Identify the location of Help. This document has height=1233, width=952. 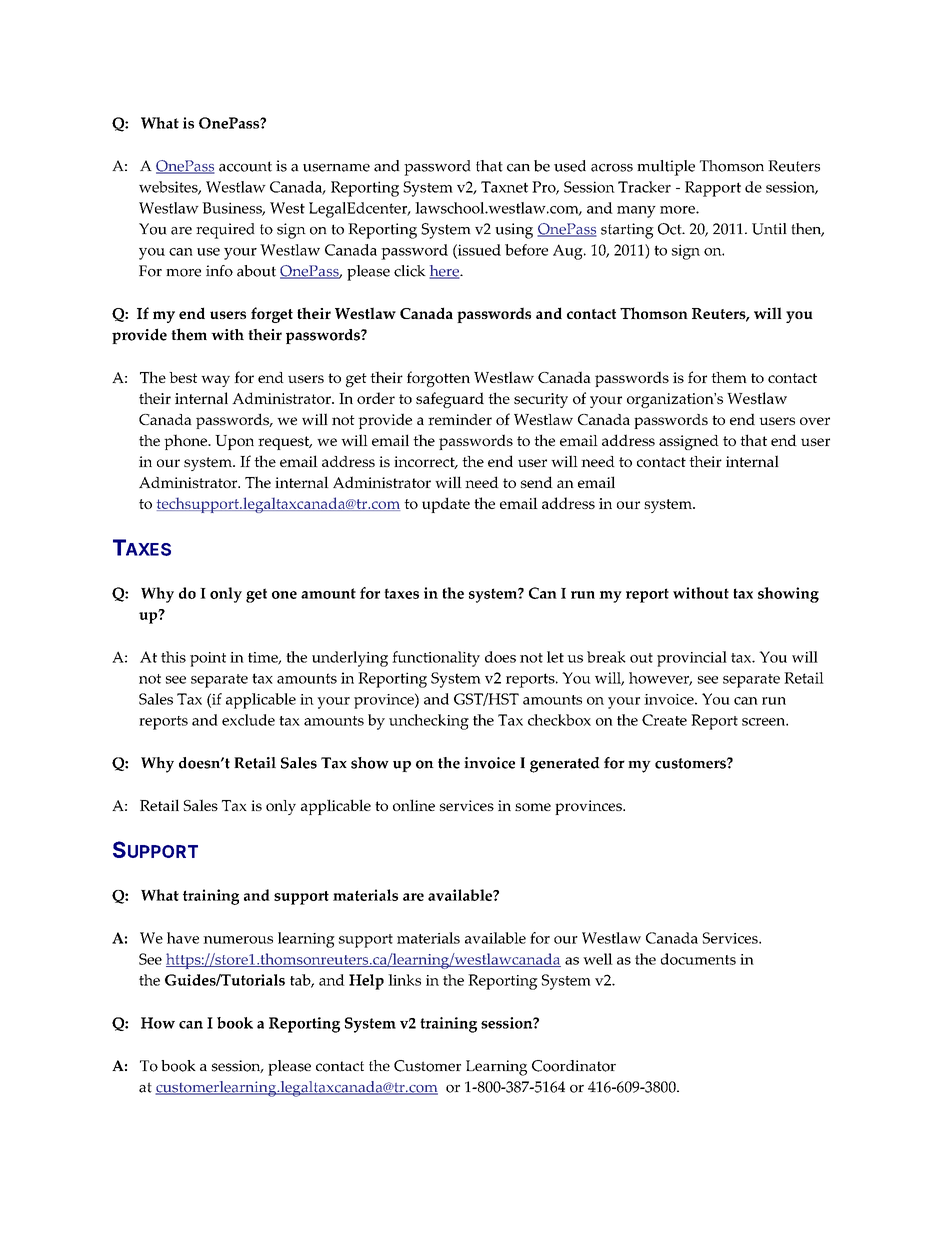
(366, 982).
